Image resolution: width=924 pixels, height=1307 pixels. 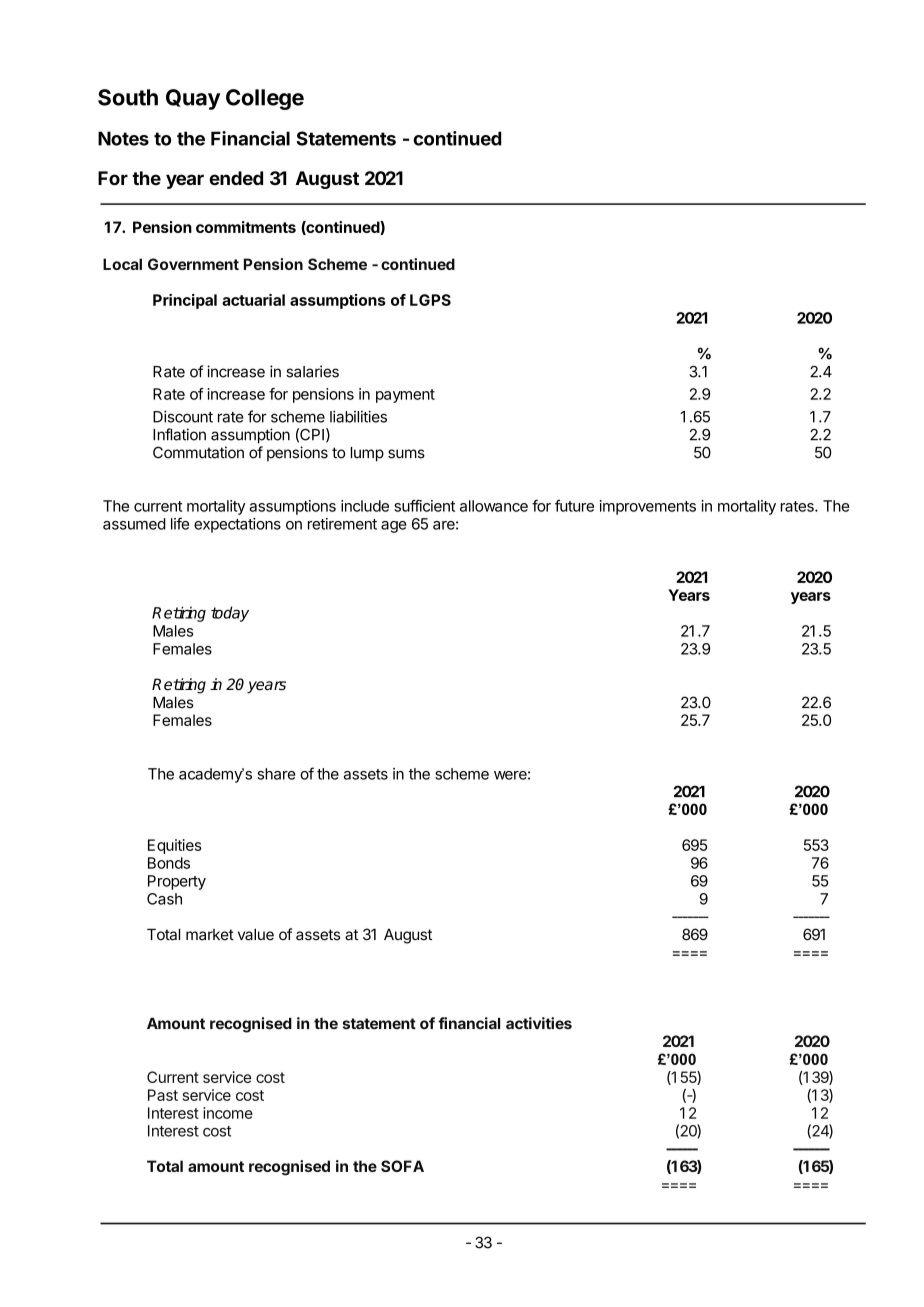 What do you see at coordinates (394, 527) in the screenshot?
I see `age` at bounding box center [394, 527].
